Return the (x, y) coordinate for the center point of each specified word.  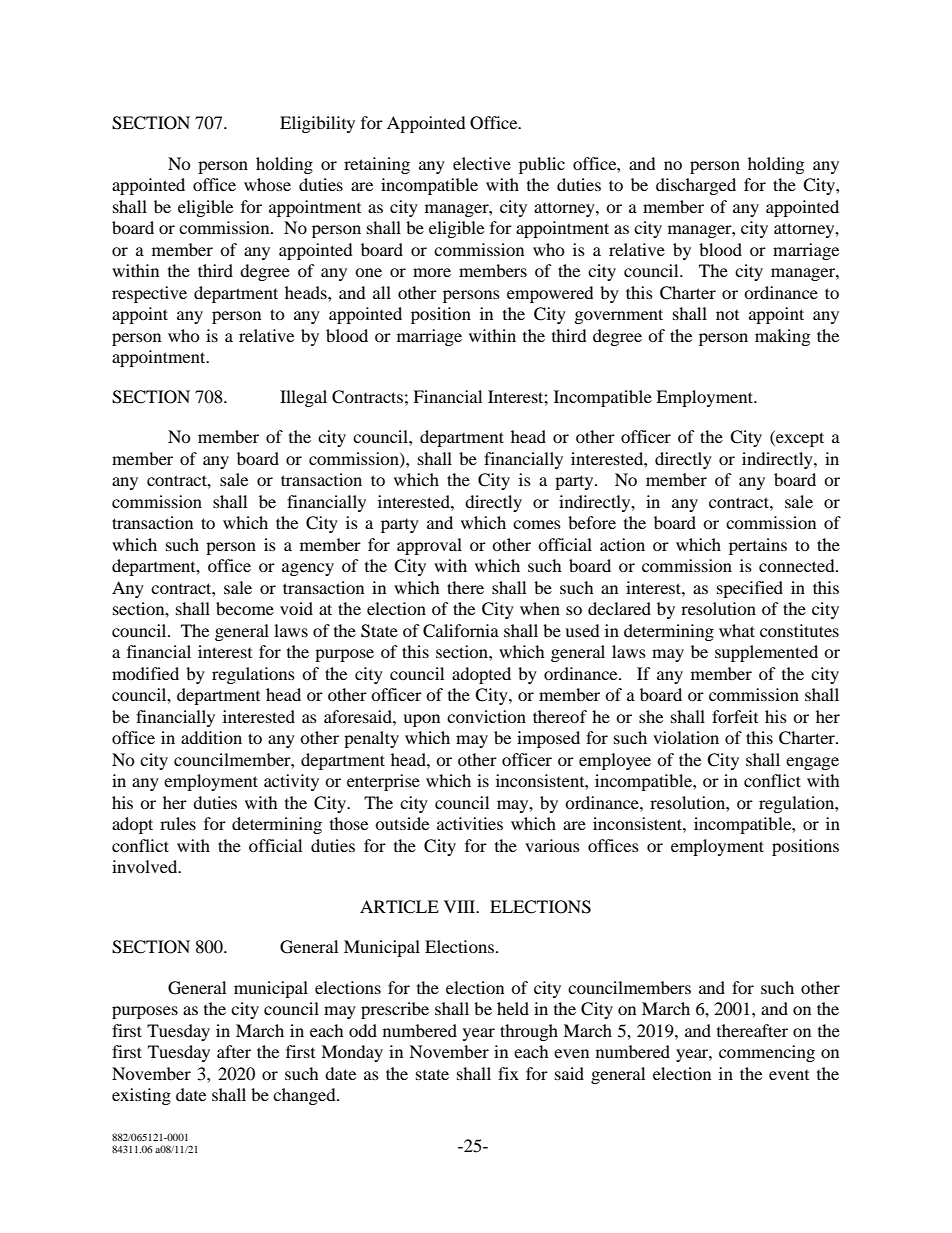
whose (267, 184)
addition (211, 737)
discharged (696, 186)
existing (141, 1096)
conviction (486, 716)
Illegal (303, 398)
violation (686, 737)
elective (482, 163)
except (799, 438)
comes (537, 524)
